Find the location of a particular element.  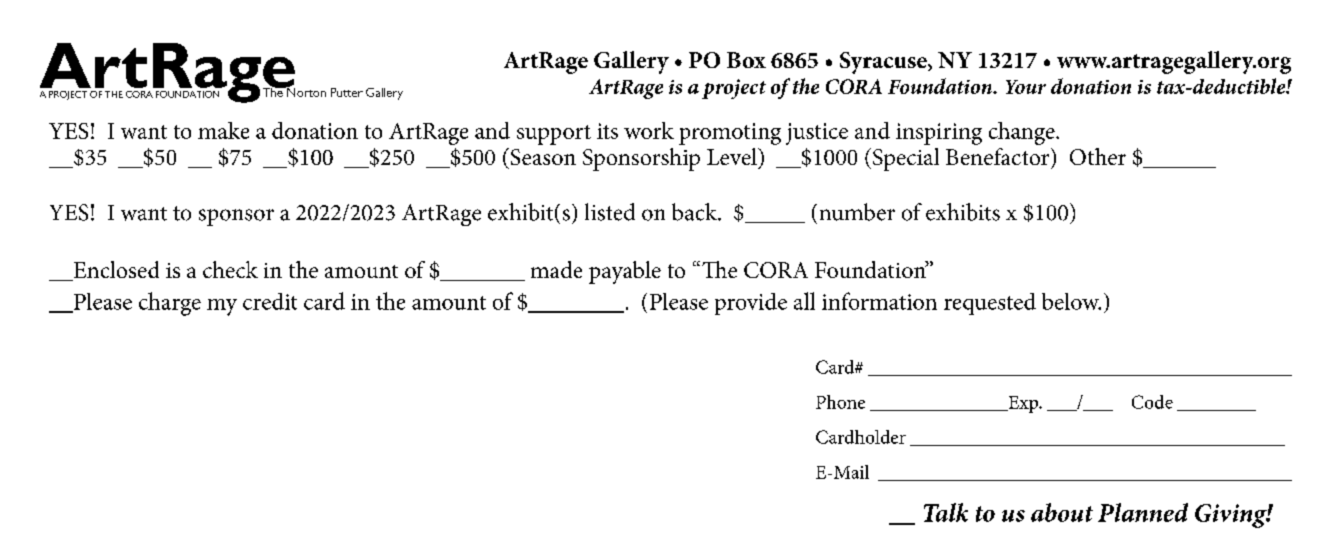

credit is located at coordinates (270, 301).
